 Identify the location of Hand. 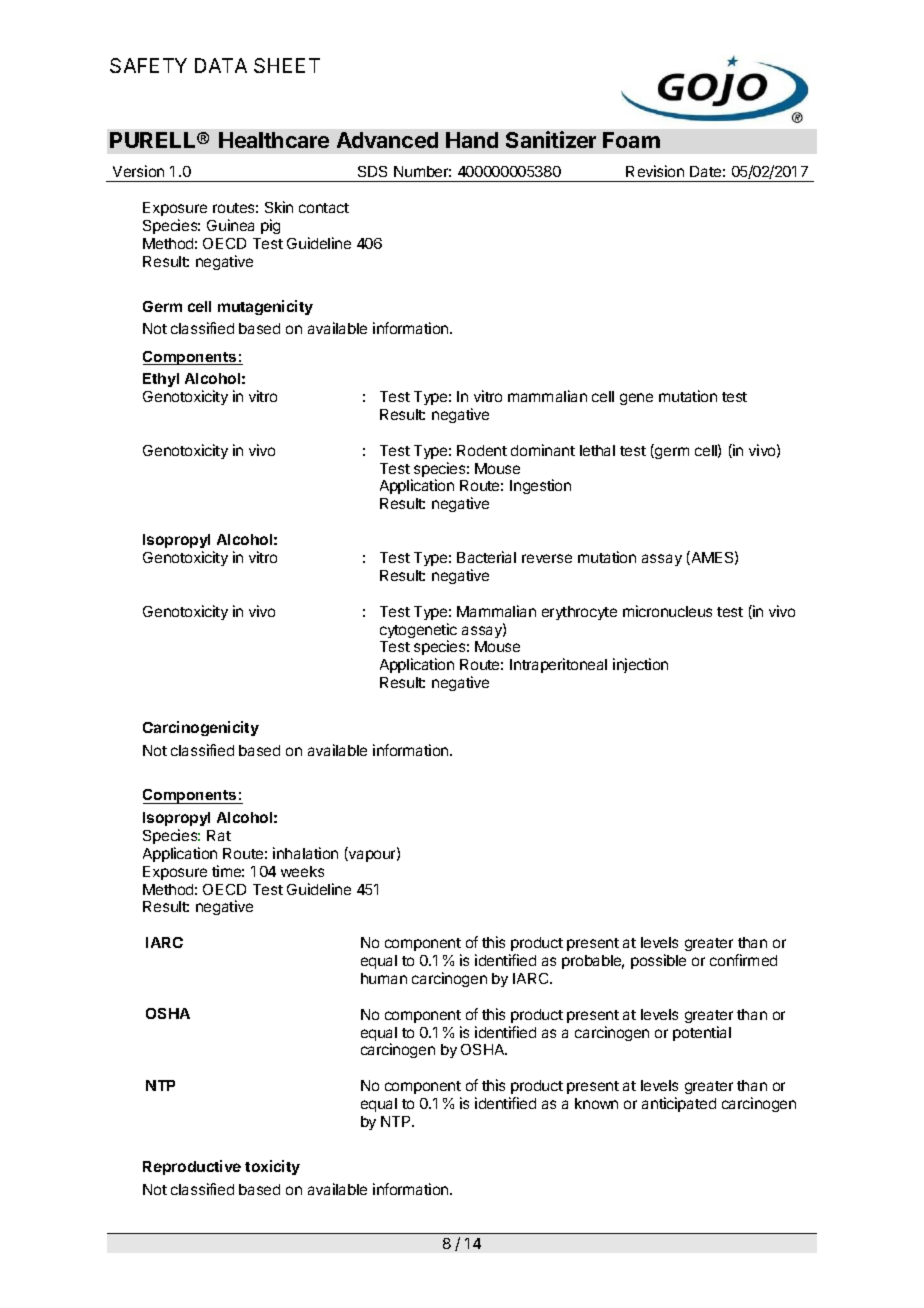
(472, 140).
